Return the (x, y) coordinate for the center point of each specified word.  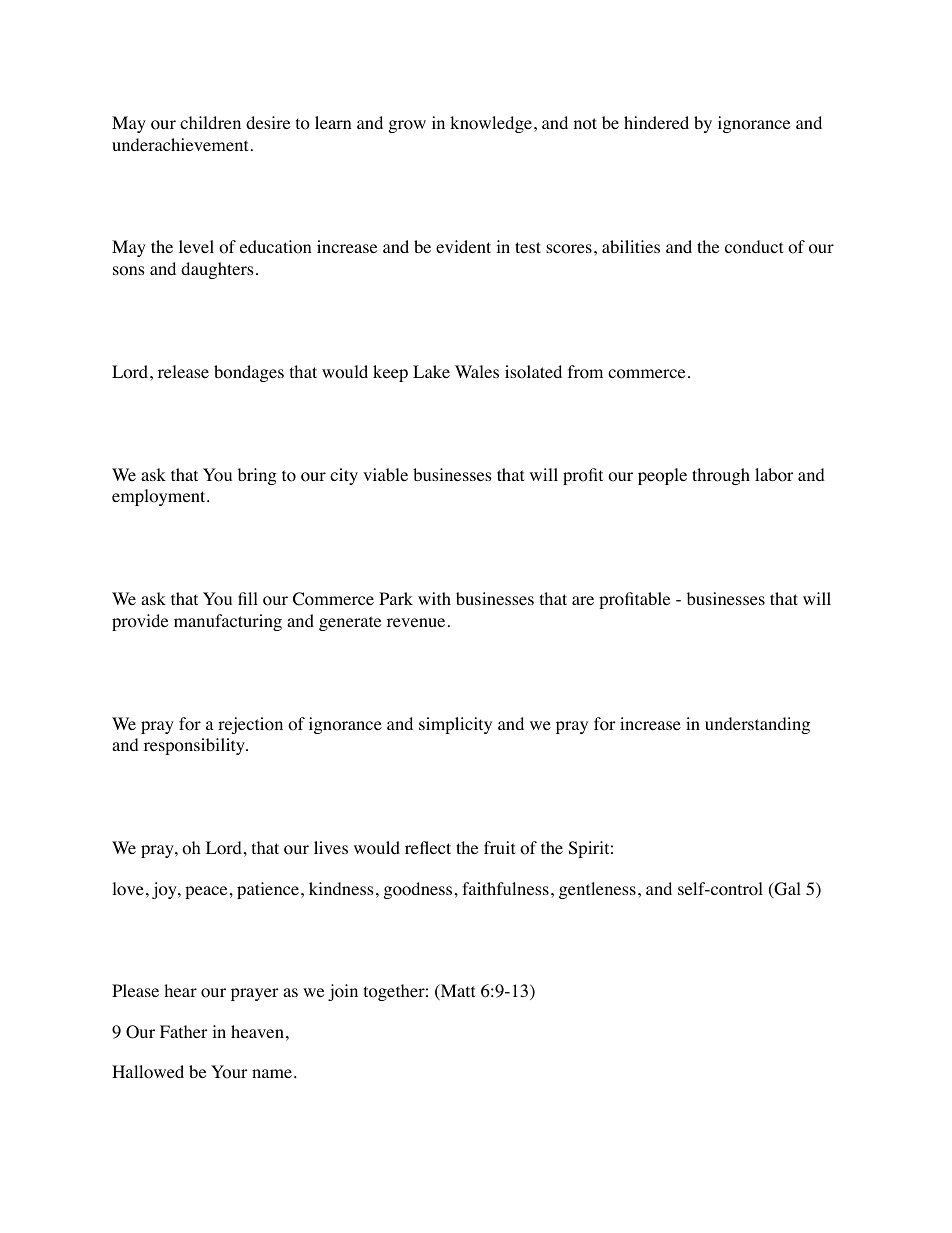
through (721, 476)
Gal (786, 890)
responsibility (195, 746)
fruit (499, 847)
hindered (656, 122)
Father (184, 1031)
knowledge (491, 124)
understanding (757, 725)
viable (385, 474)
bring (257, 476)
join (343, 992)
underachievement (180, 144)
